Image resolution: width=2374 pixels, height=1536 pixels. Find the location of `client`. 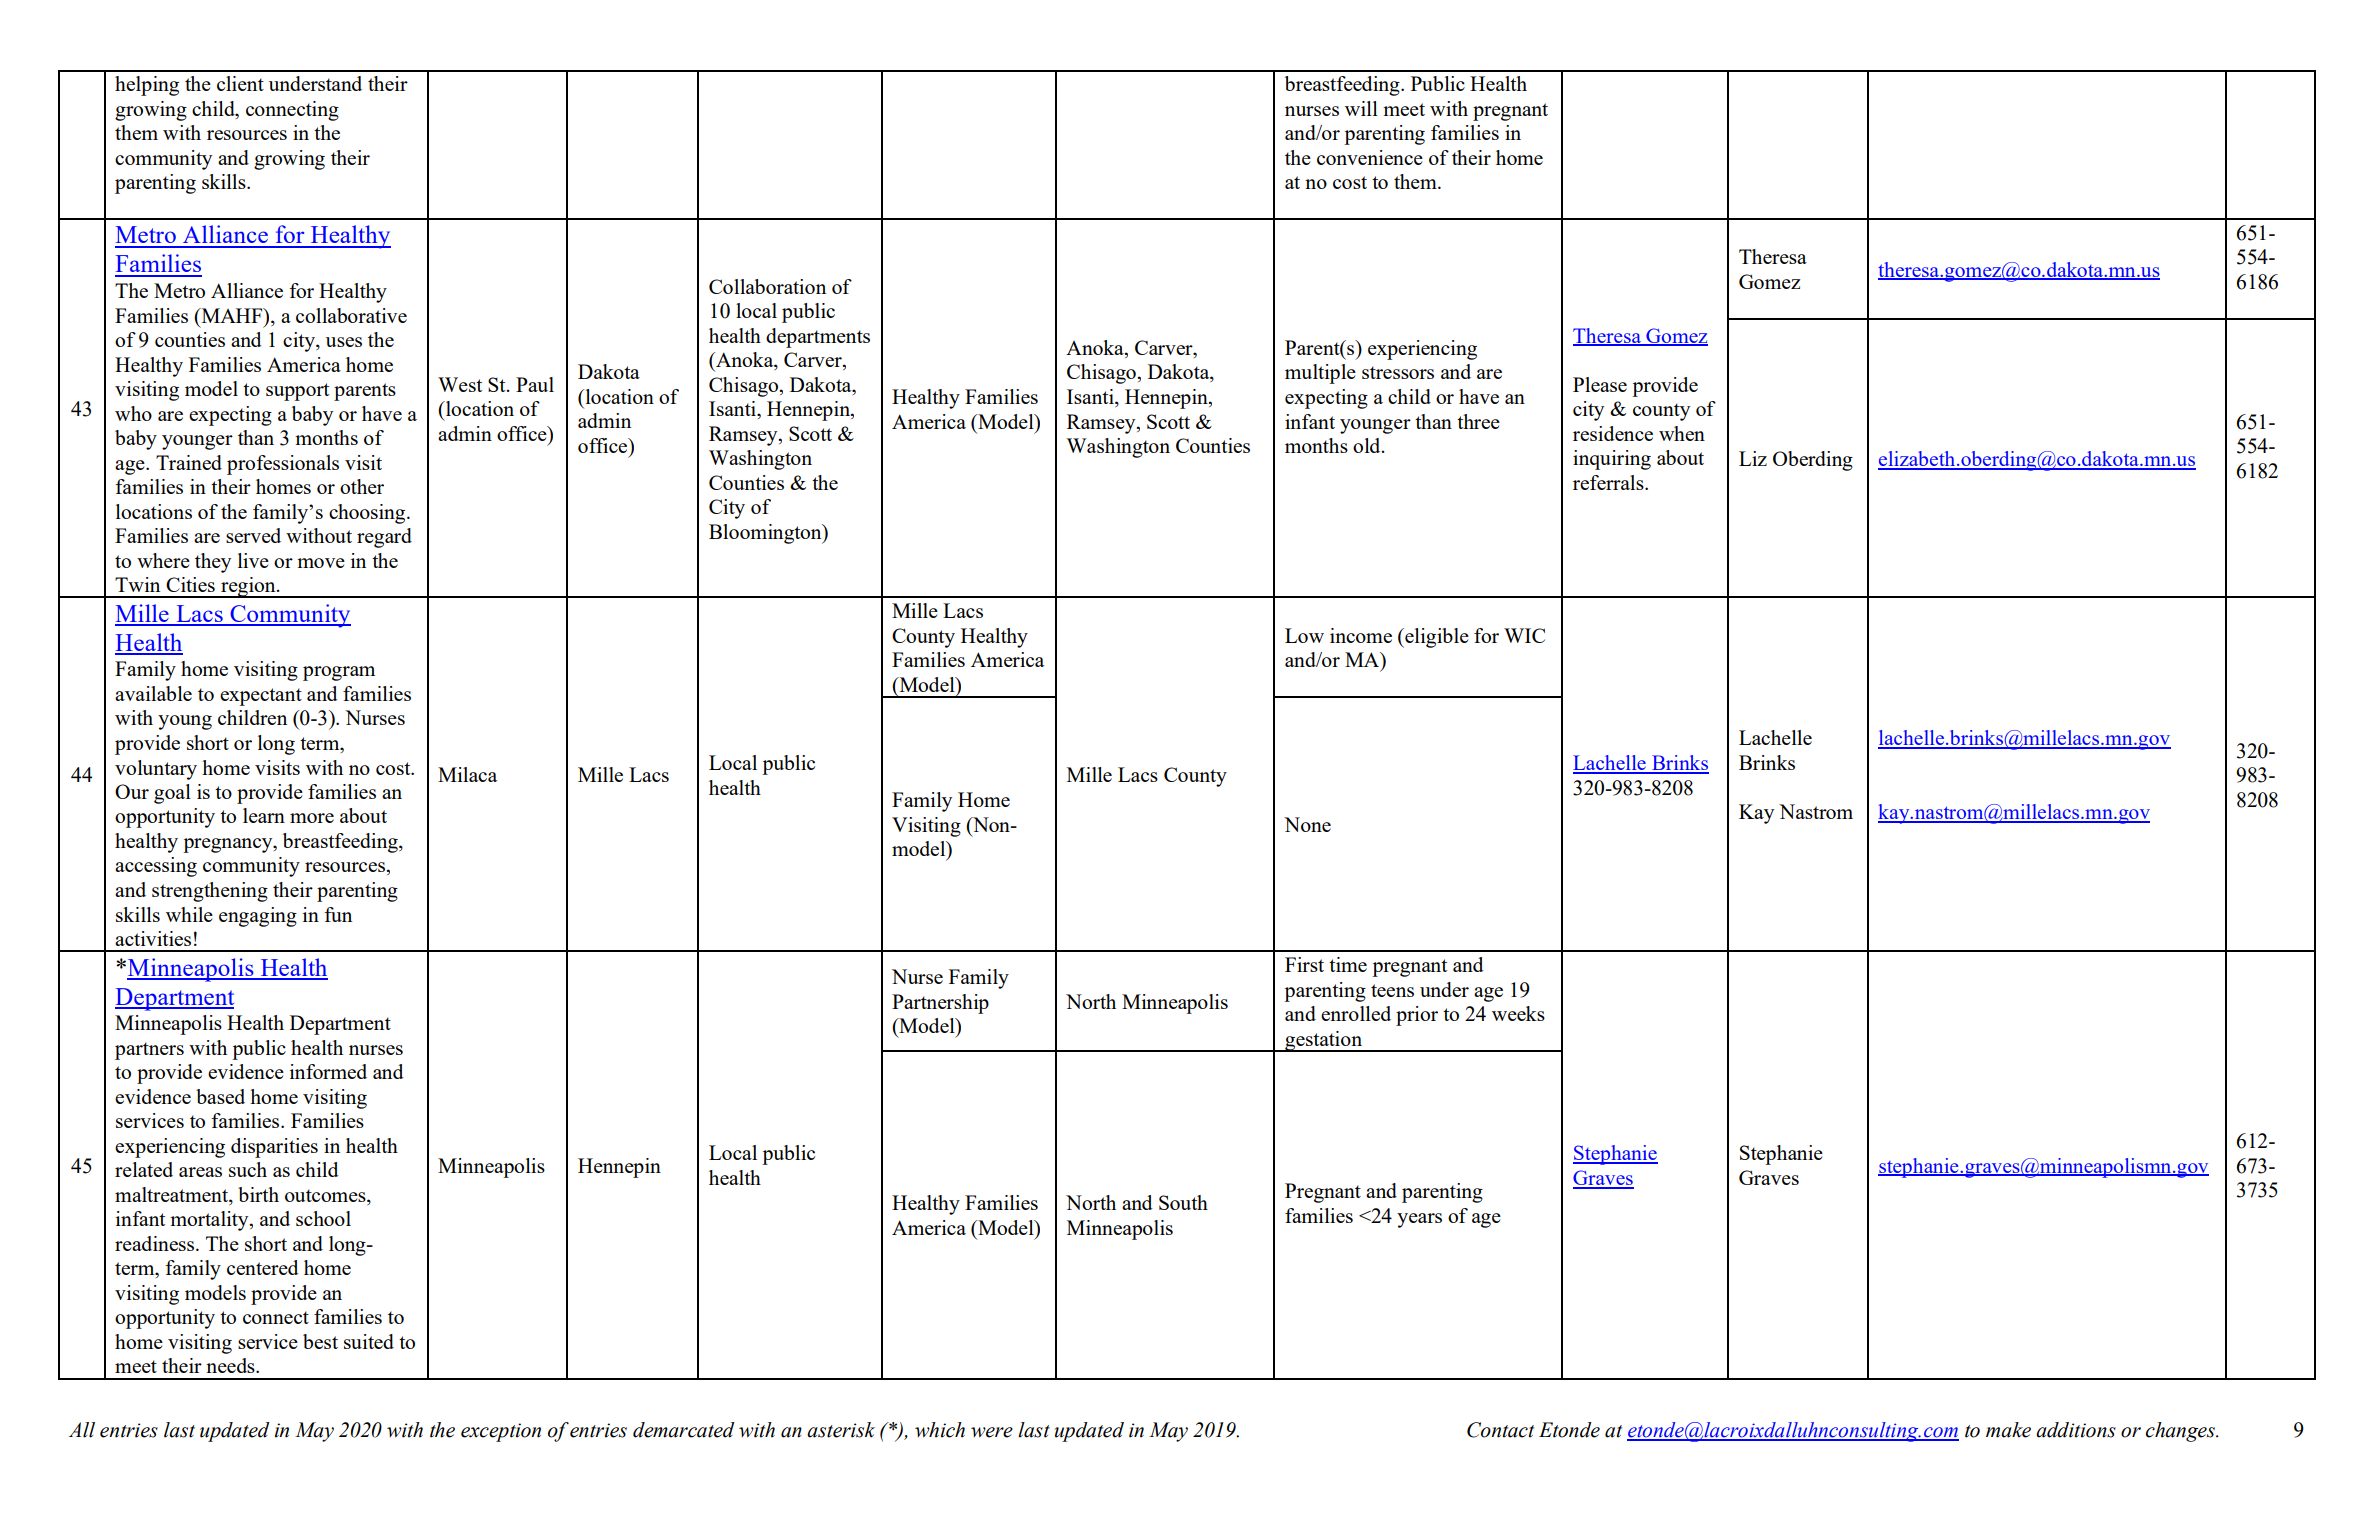

client is located at coordinates (240, 83).
